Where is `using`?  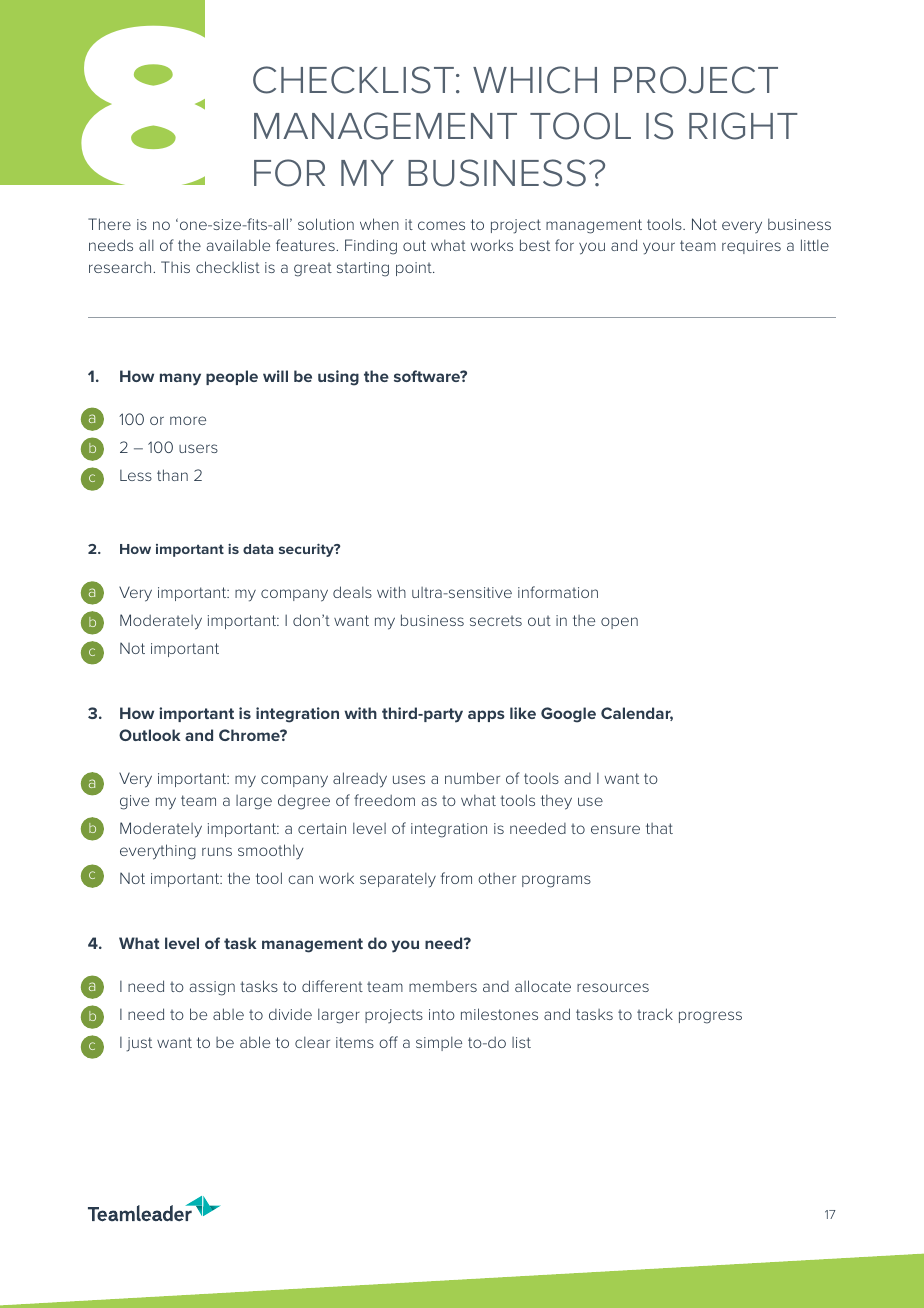
using is located at coordinates (338, 378).
